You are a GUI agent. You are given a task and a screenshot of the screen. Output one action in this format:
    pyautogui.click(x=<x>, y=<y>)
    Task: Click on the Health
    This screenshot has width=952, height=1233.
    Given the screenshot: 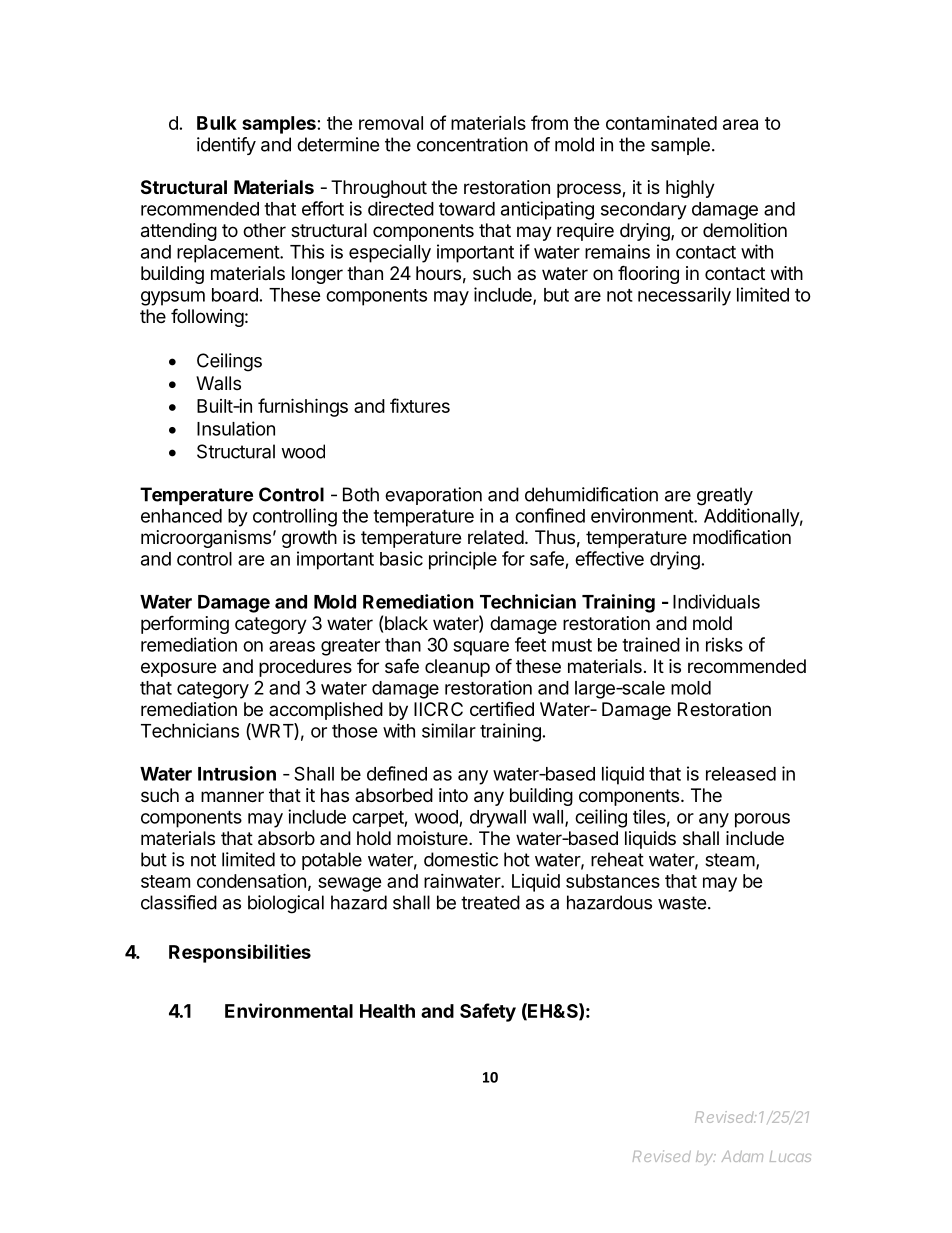 What is the action you would take?
    pyautogui.click(x=387, y=1011)
